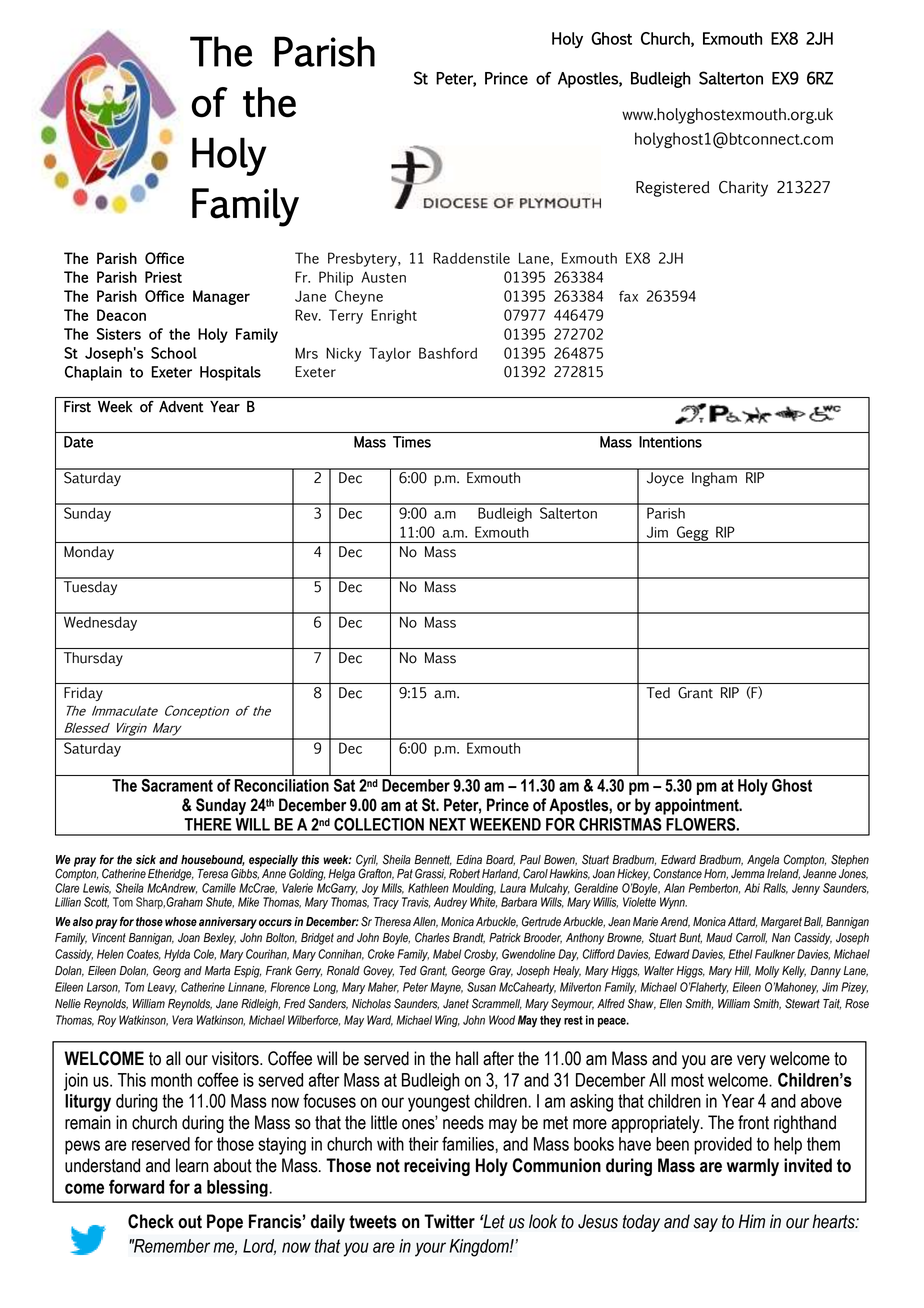 The width and height of the page is (924, 1308). I want to click on Abi, so click(752, 888).
